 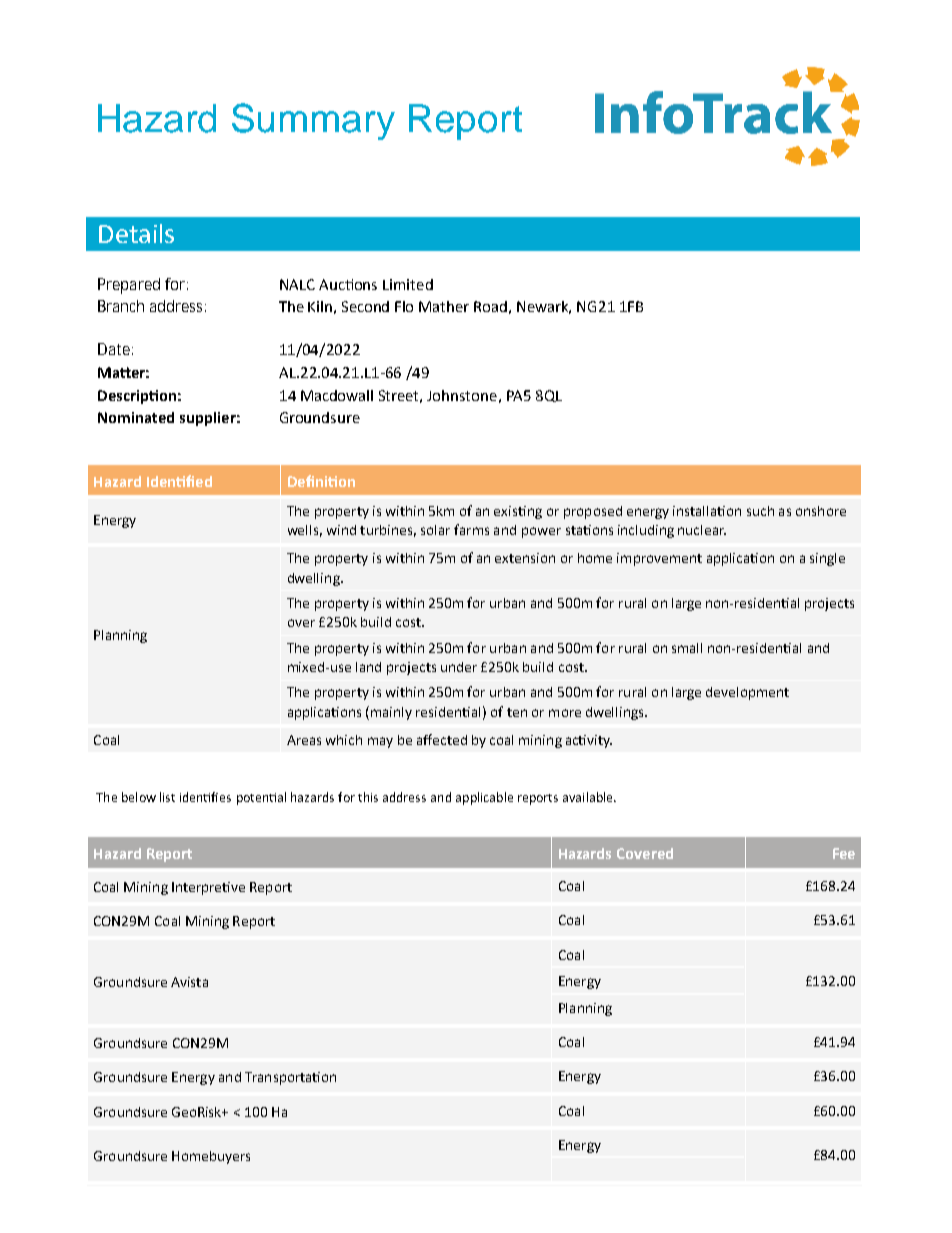 I want to click on extension, so click(x=525, y=558).
